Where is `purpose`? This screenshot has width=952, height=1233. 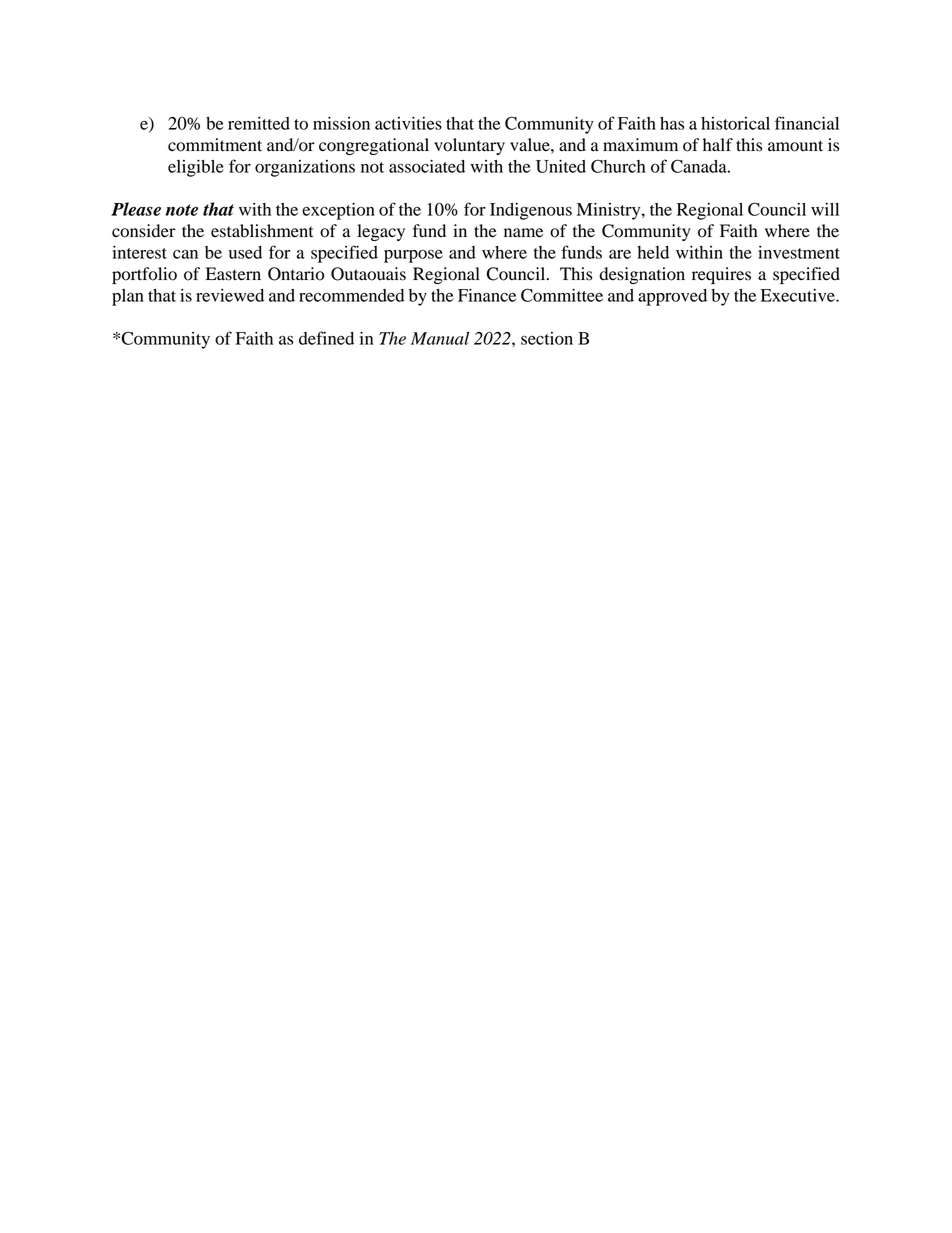 purpose is located at coordinates (413, 256).
